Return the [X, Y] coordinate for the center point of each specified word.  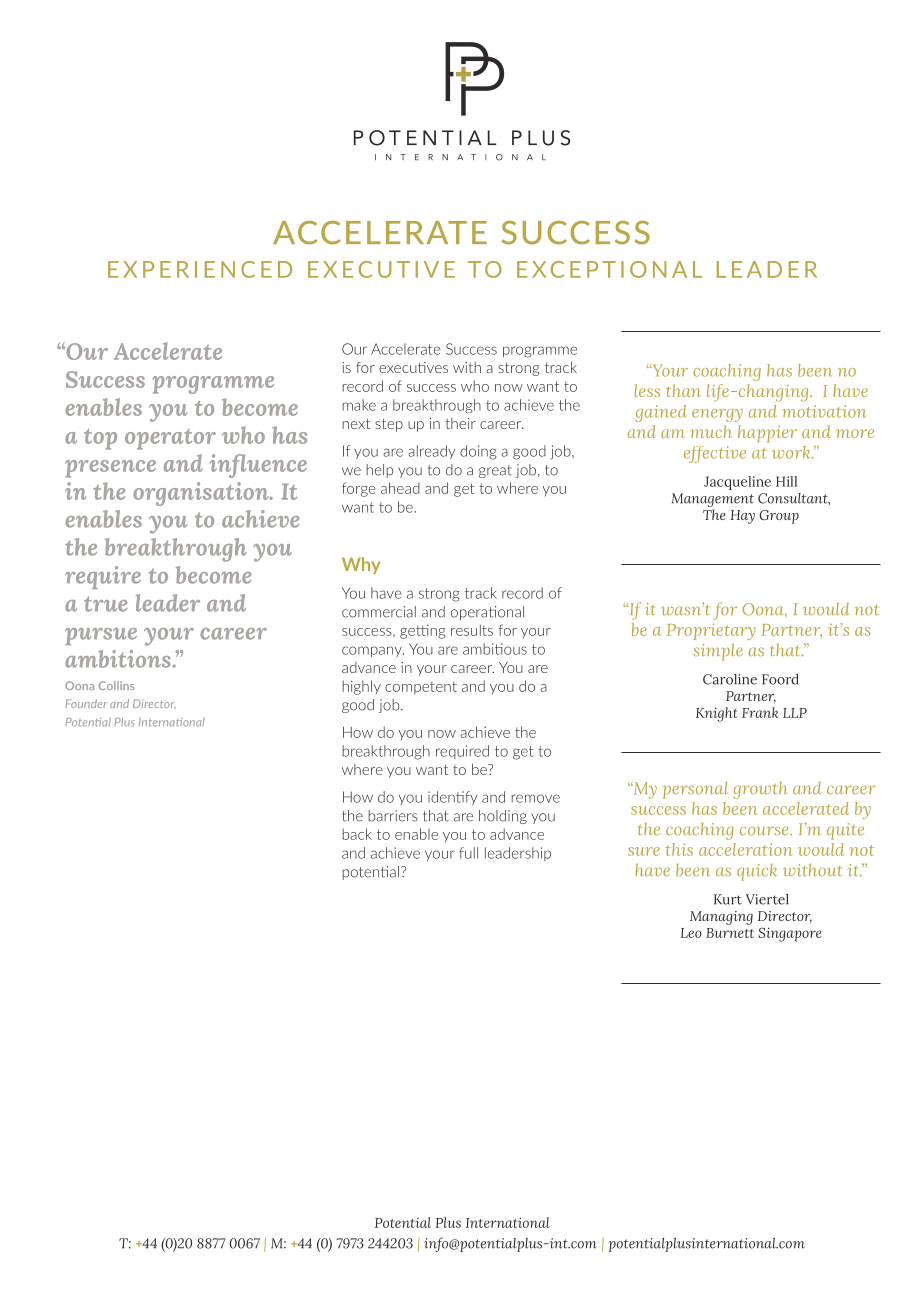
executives [413, 367]
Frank [760, 712]
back [357, 834]
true [105, 604]
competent [421, 688]
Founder [86, 703]
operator [170, 439]
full [468, 853]
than [683, 390]
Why [361, 565]
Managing [721, 918]
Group [779, 517]
